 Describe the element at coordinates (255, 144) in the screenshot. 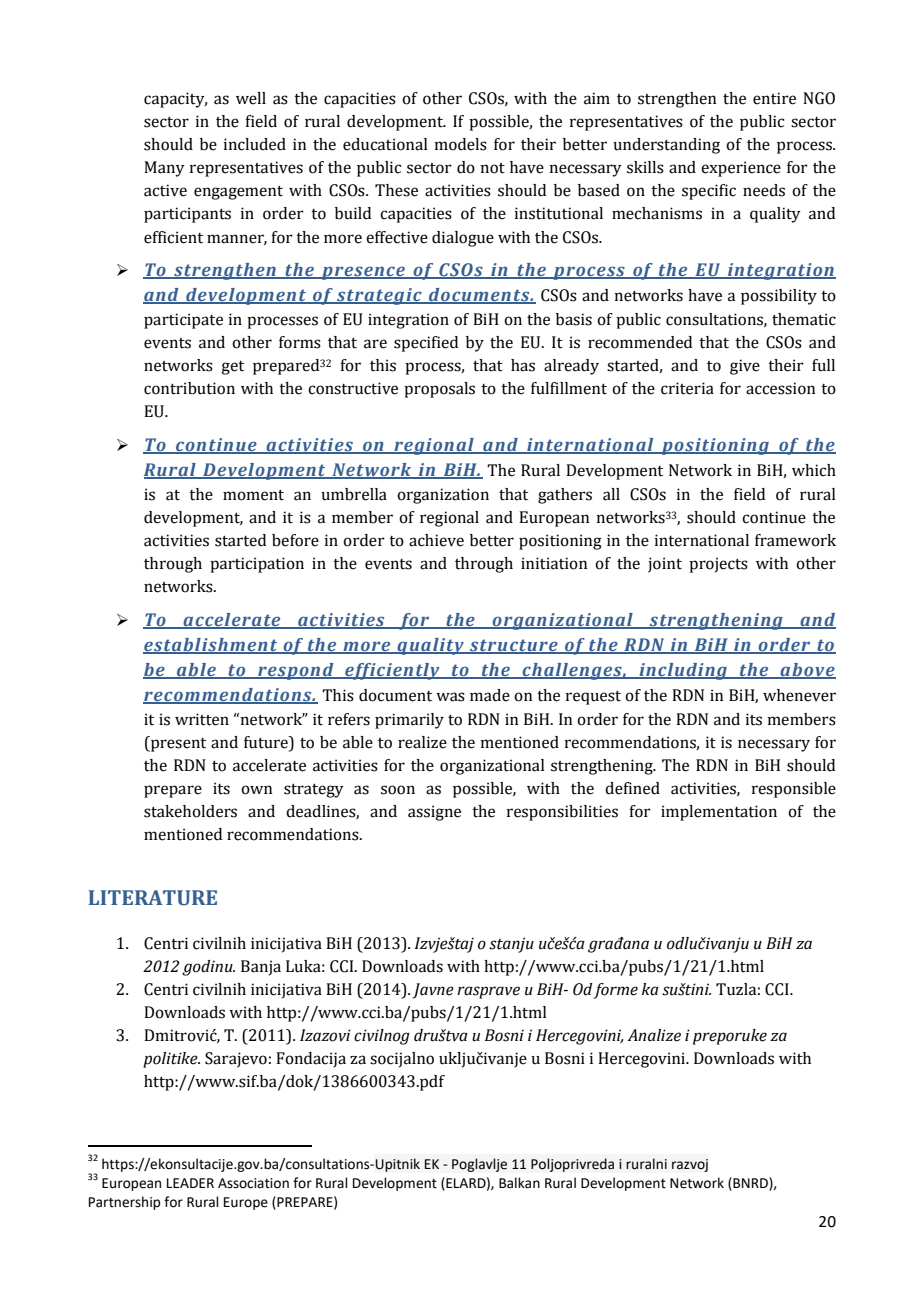

I see `included` at that location.
